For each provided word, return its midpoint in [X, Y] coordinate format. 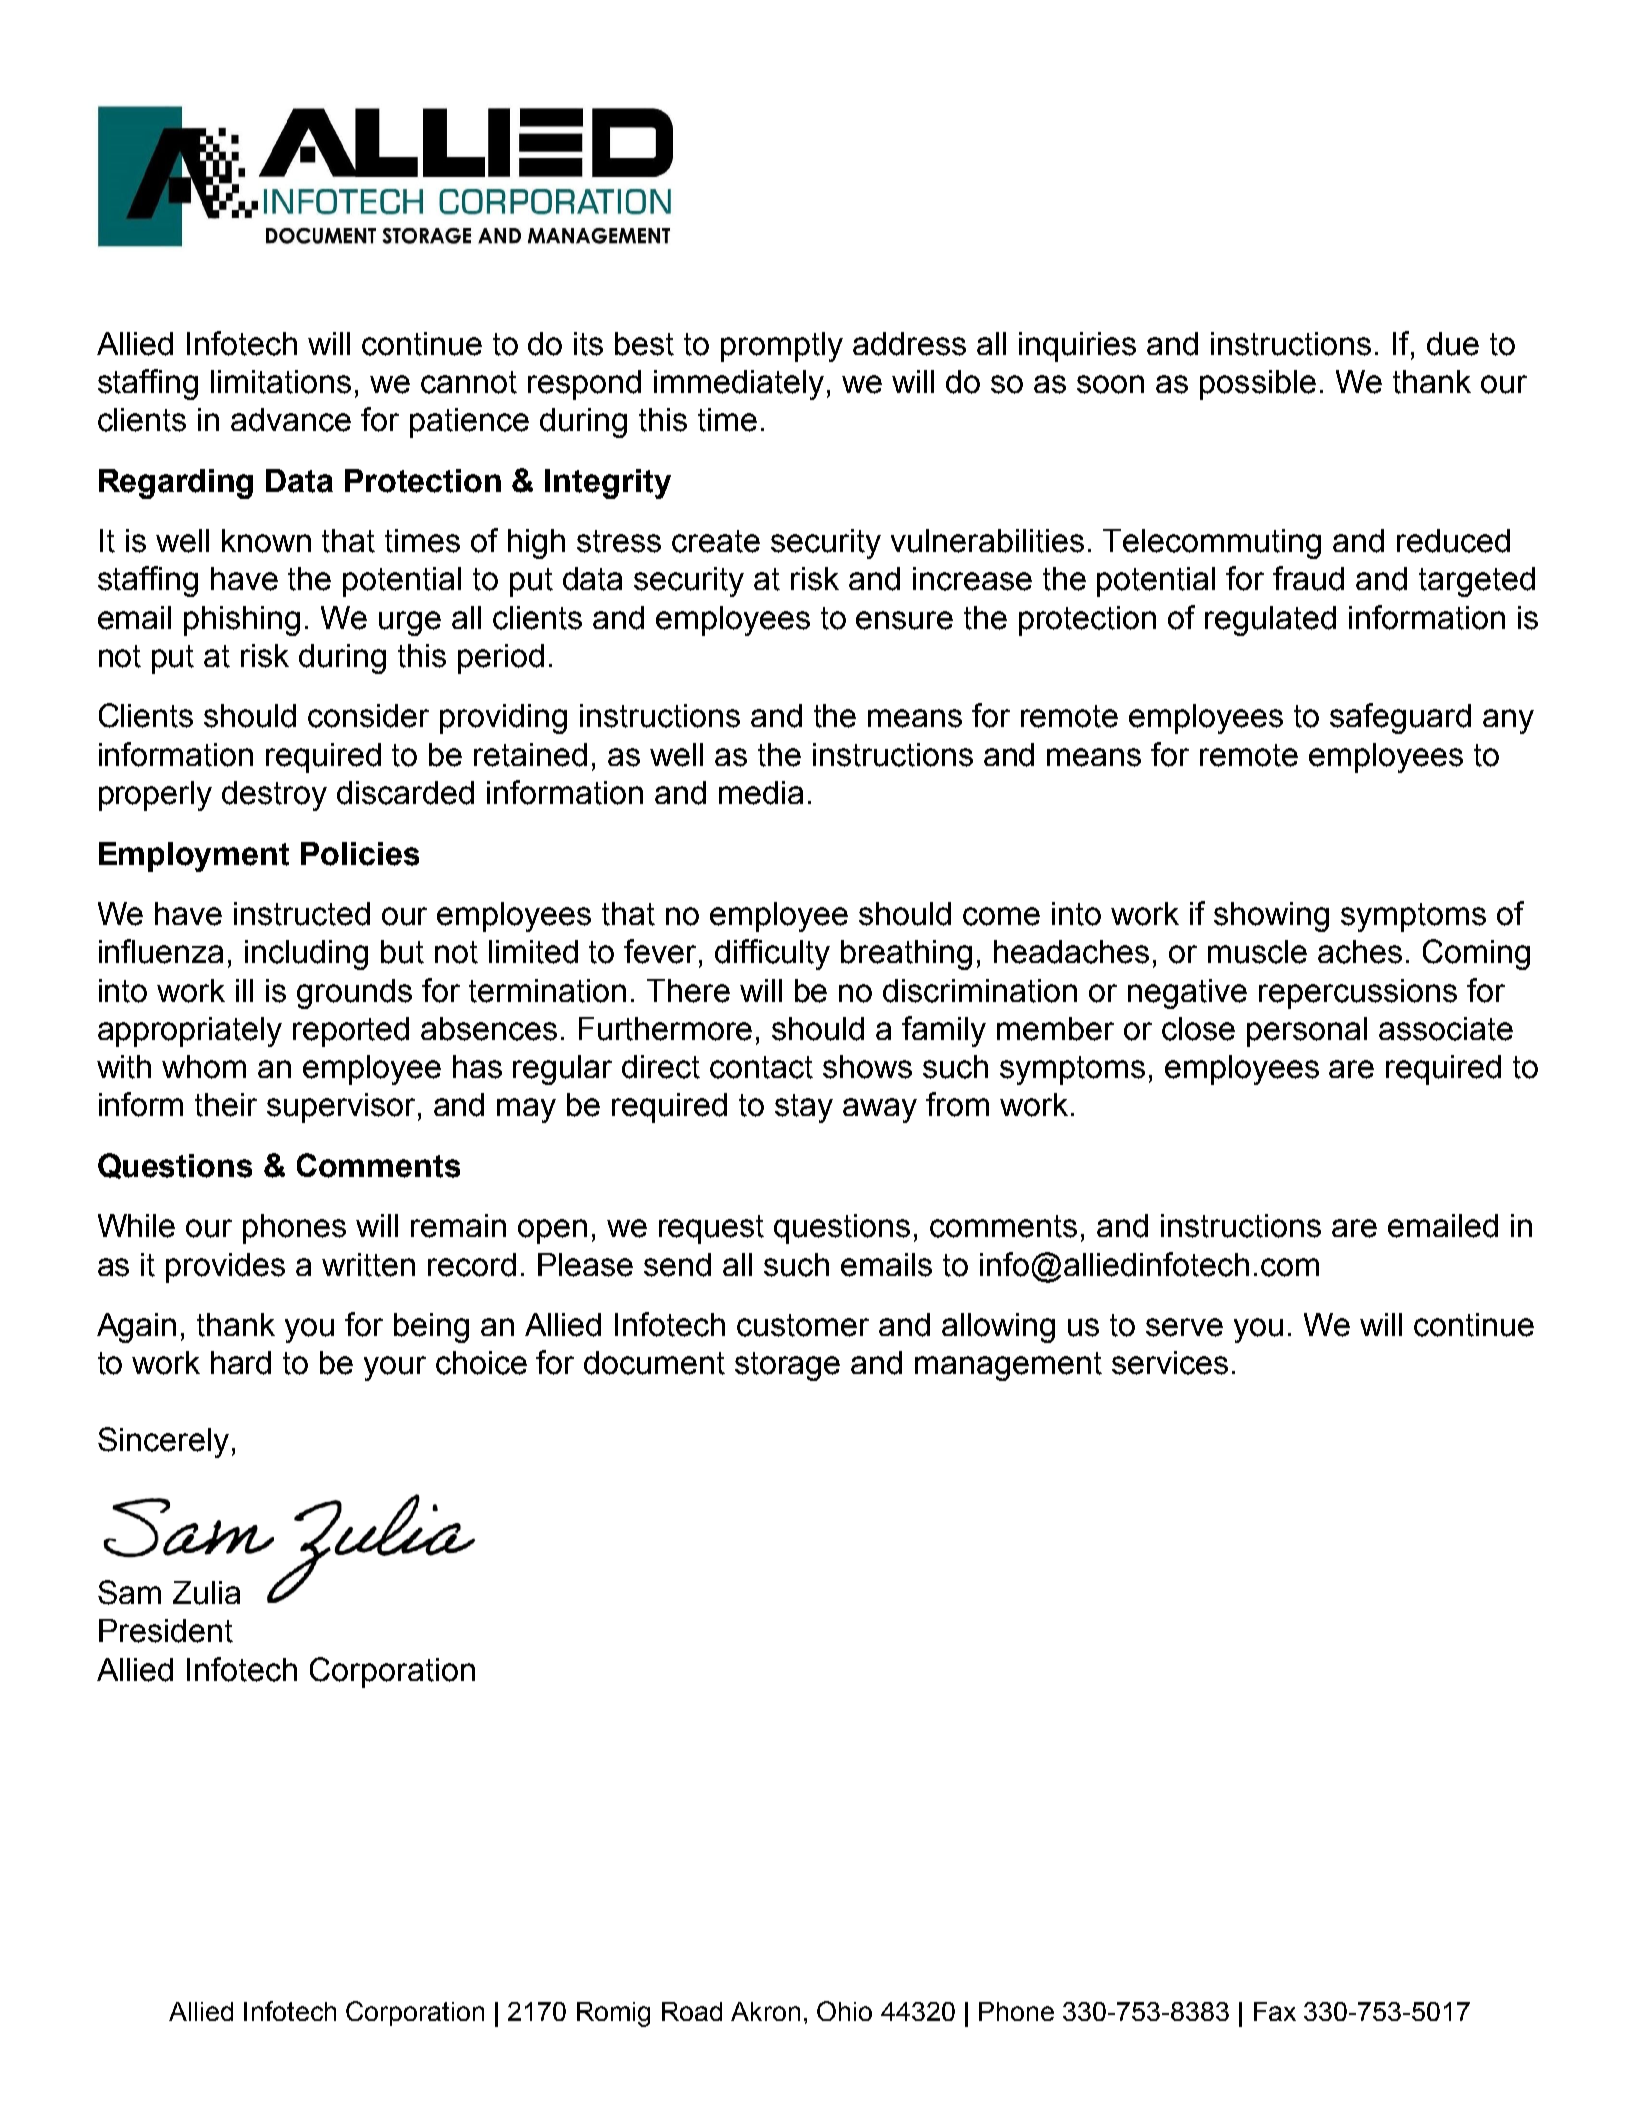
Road [692, 2011]
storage [787, 1366]
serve [1184, 1327]
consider [368, 716]
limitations [281, 382]
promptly [782, 347]
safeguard [1400, 718]
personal [1307, 1032]
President [166, 1631]
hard [241, 1363]
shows [867, 1067]
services [1170, 1363]
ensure [904, 620]
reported [351, 1032]
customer [803, 1325]
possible [1258, 385]
